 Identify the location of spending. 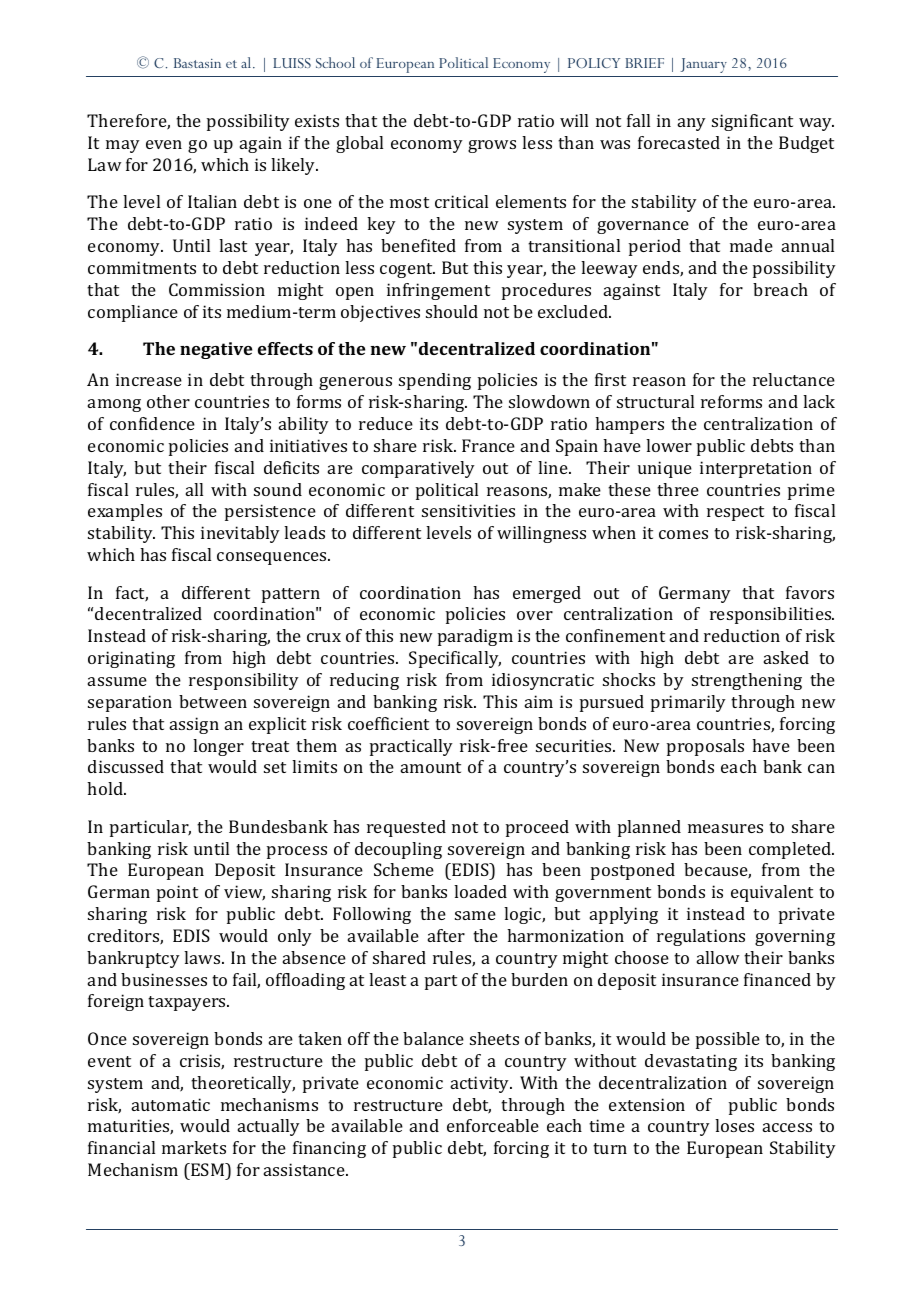
(435, 381).
